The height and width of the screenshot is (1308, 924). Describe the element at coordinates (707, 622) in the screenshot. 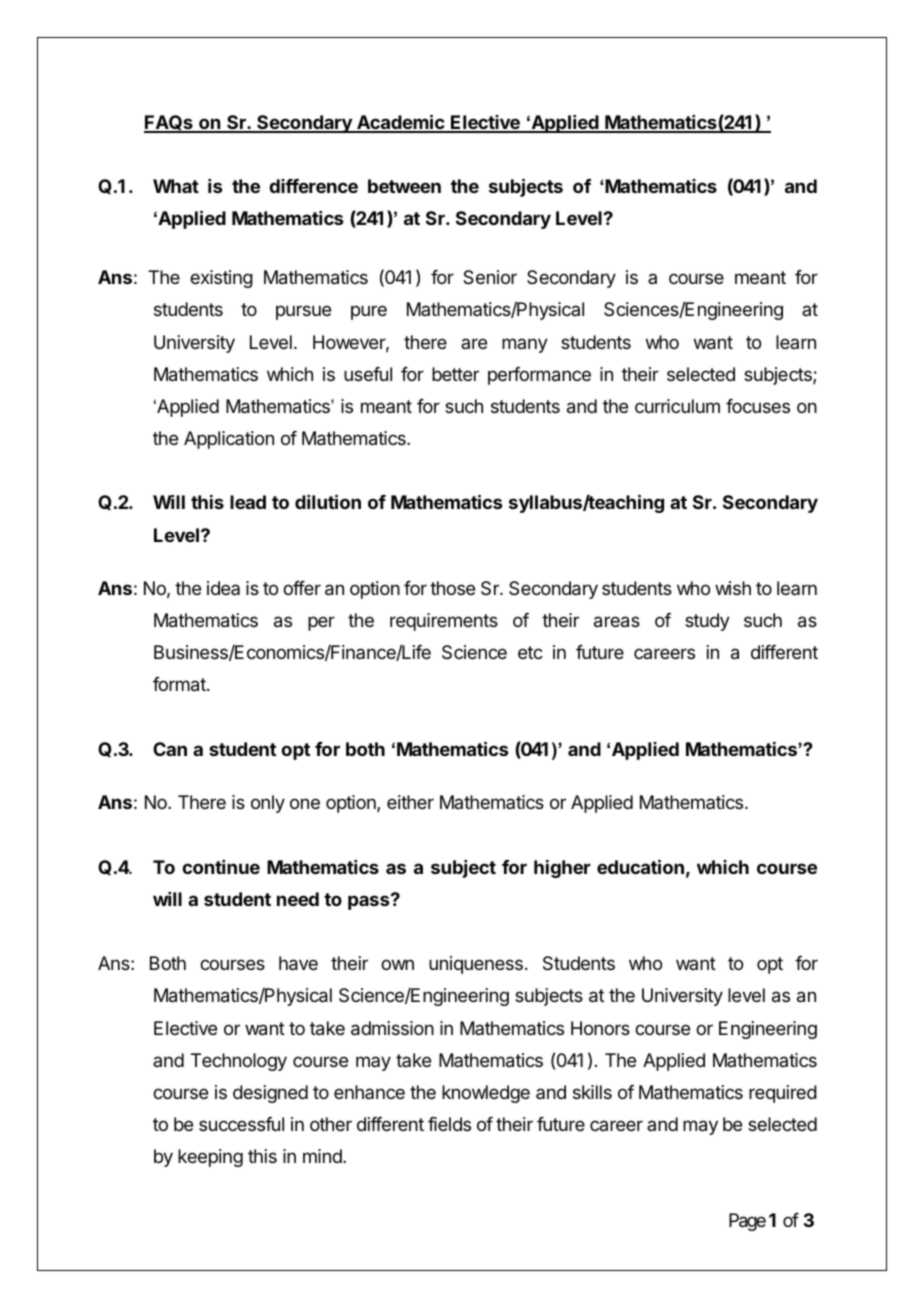

I see `study` at that location.
